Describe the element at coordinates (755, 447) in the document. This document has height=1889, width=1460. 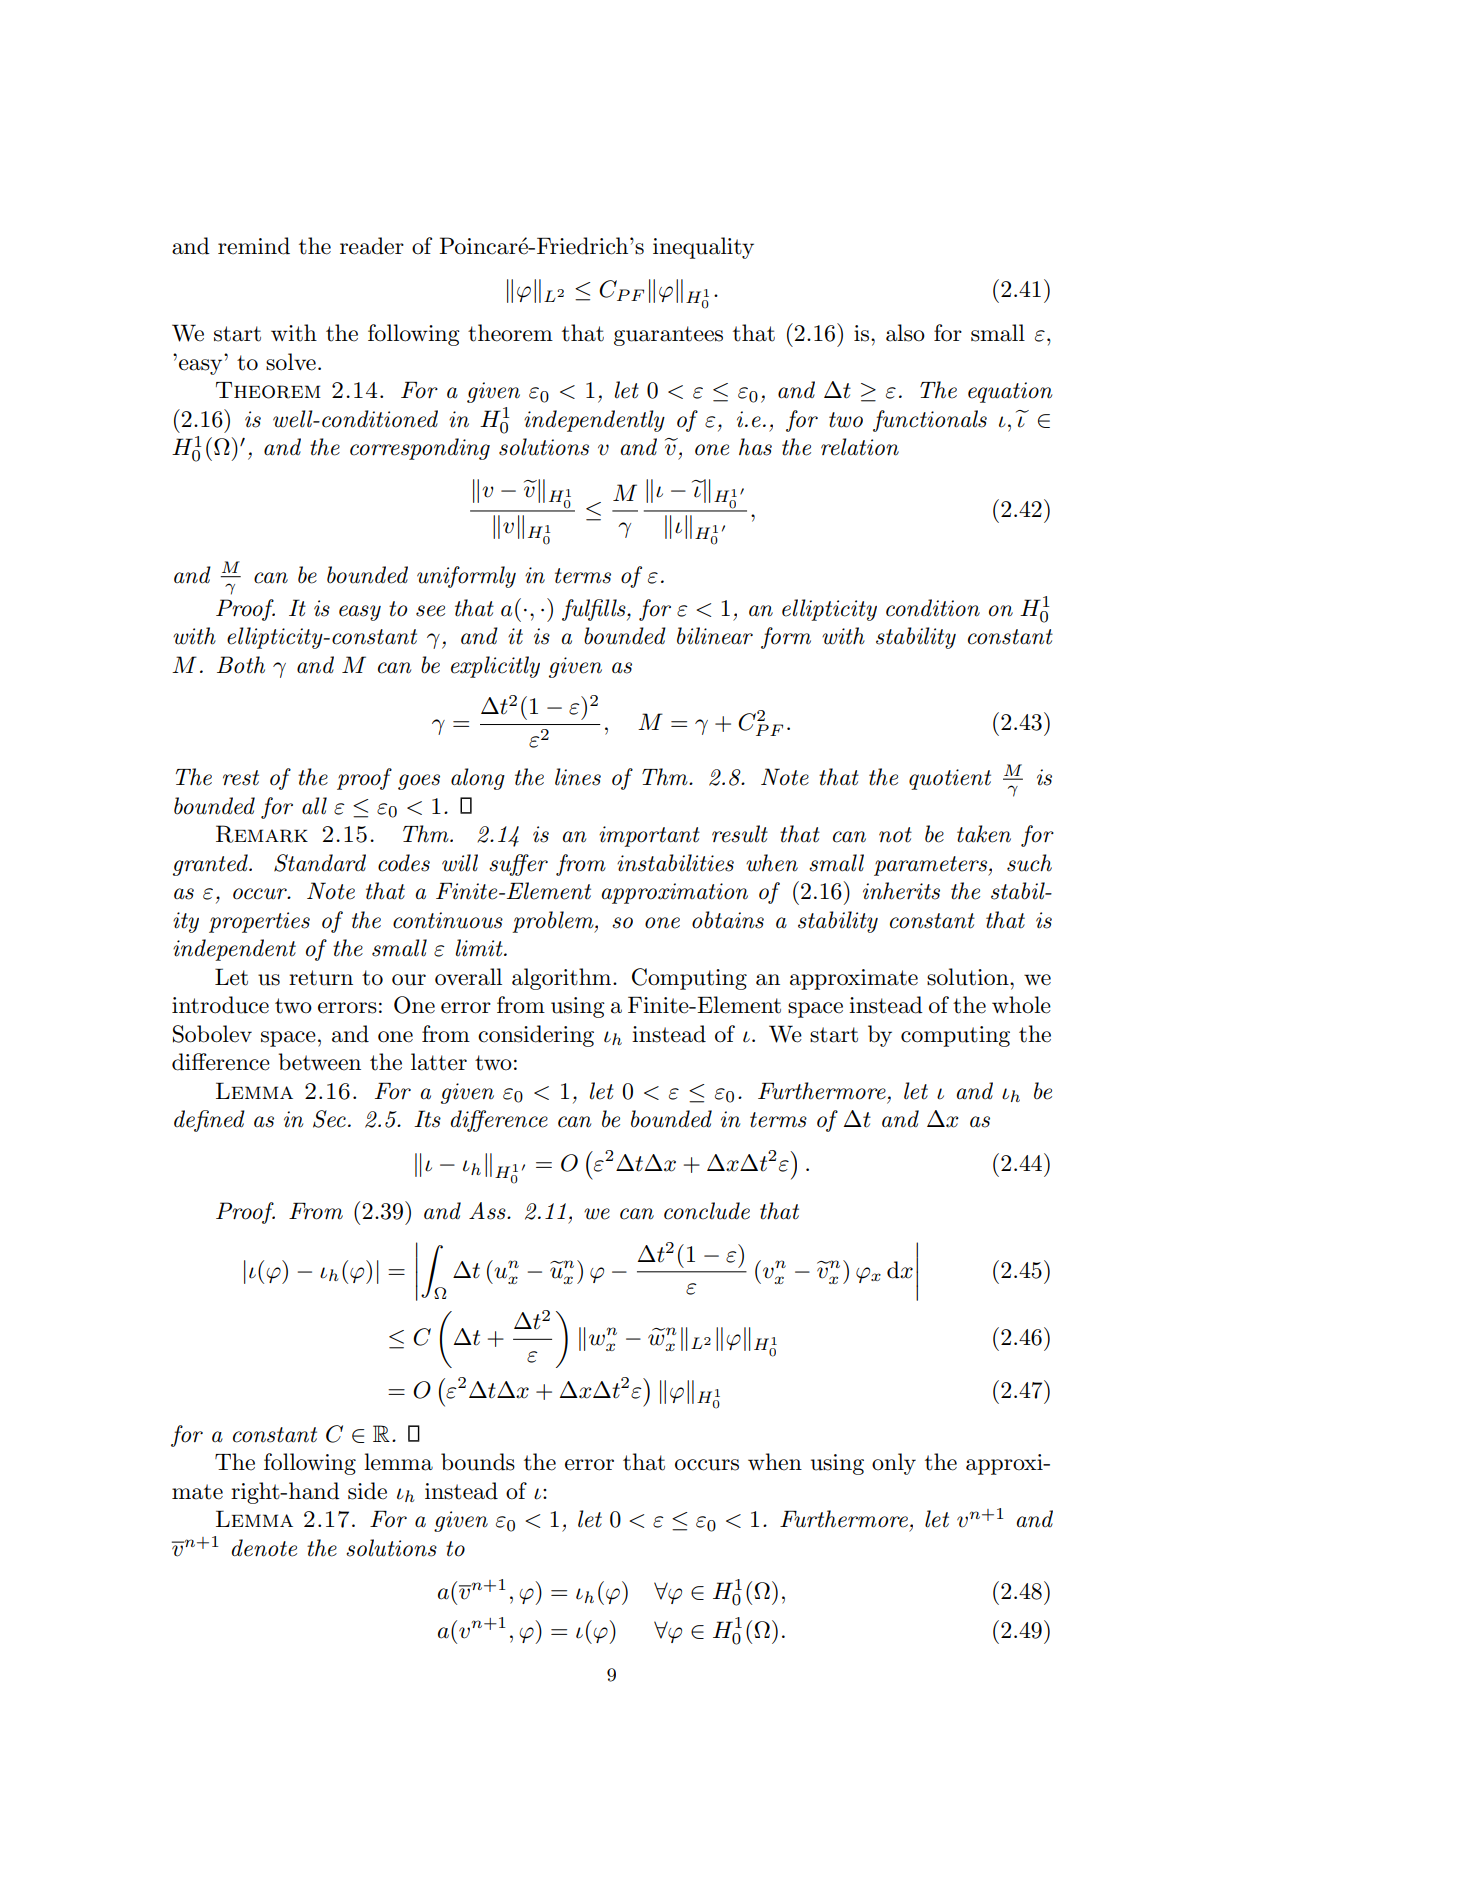
I see `has` at that location.
